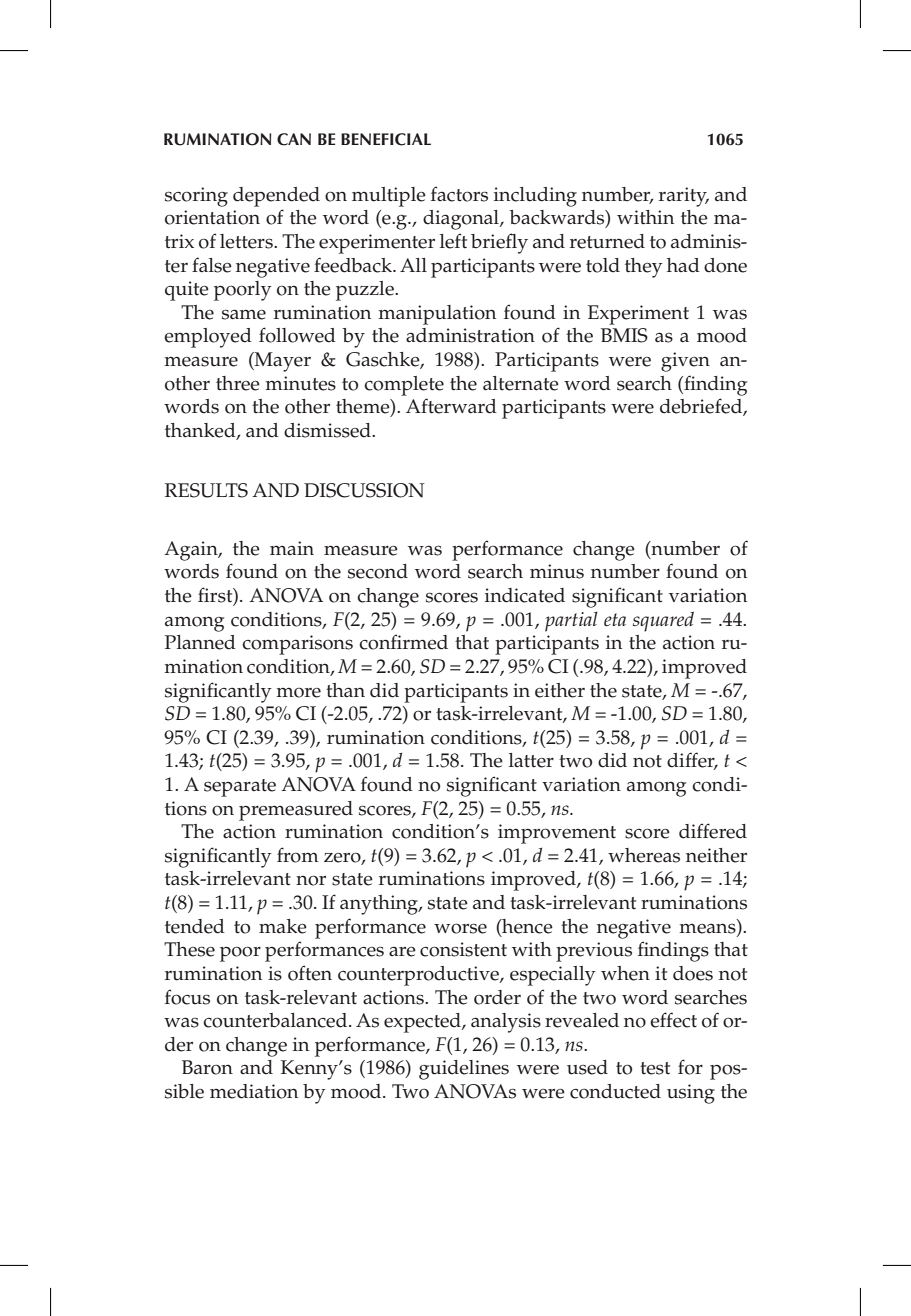  I want to click on given, so click(685, 362).
